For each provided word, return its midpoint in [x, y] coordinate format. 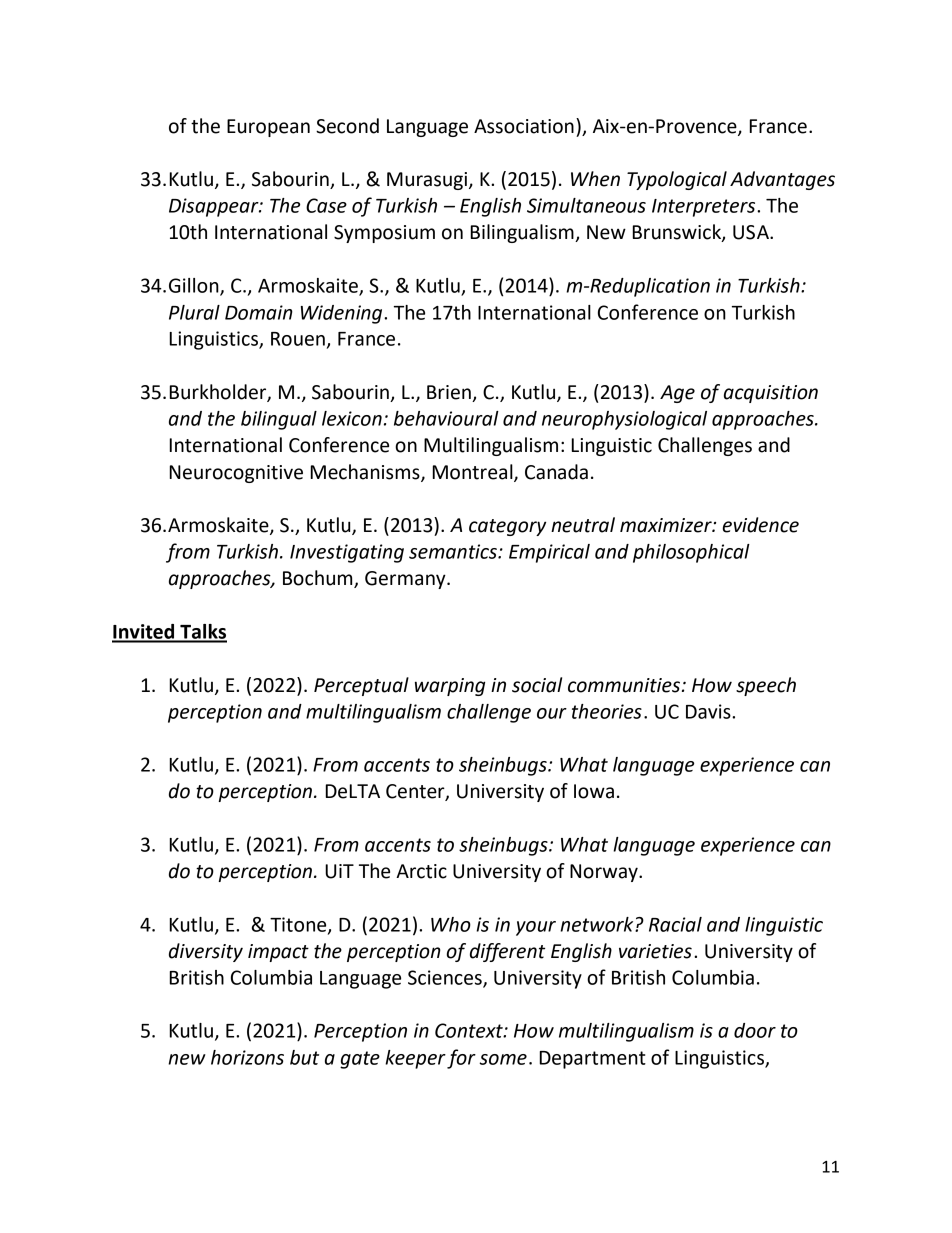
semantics [454, 551]
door [755, 1030]
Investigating [347, 553]
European [268, 128]
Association [524, 126]
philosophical [691, 553]
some [503, 1059]
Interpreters [705, 208]
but [304, 1057]
